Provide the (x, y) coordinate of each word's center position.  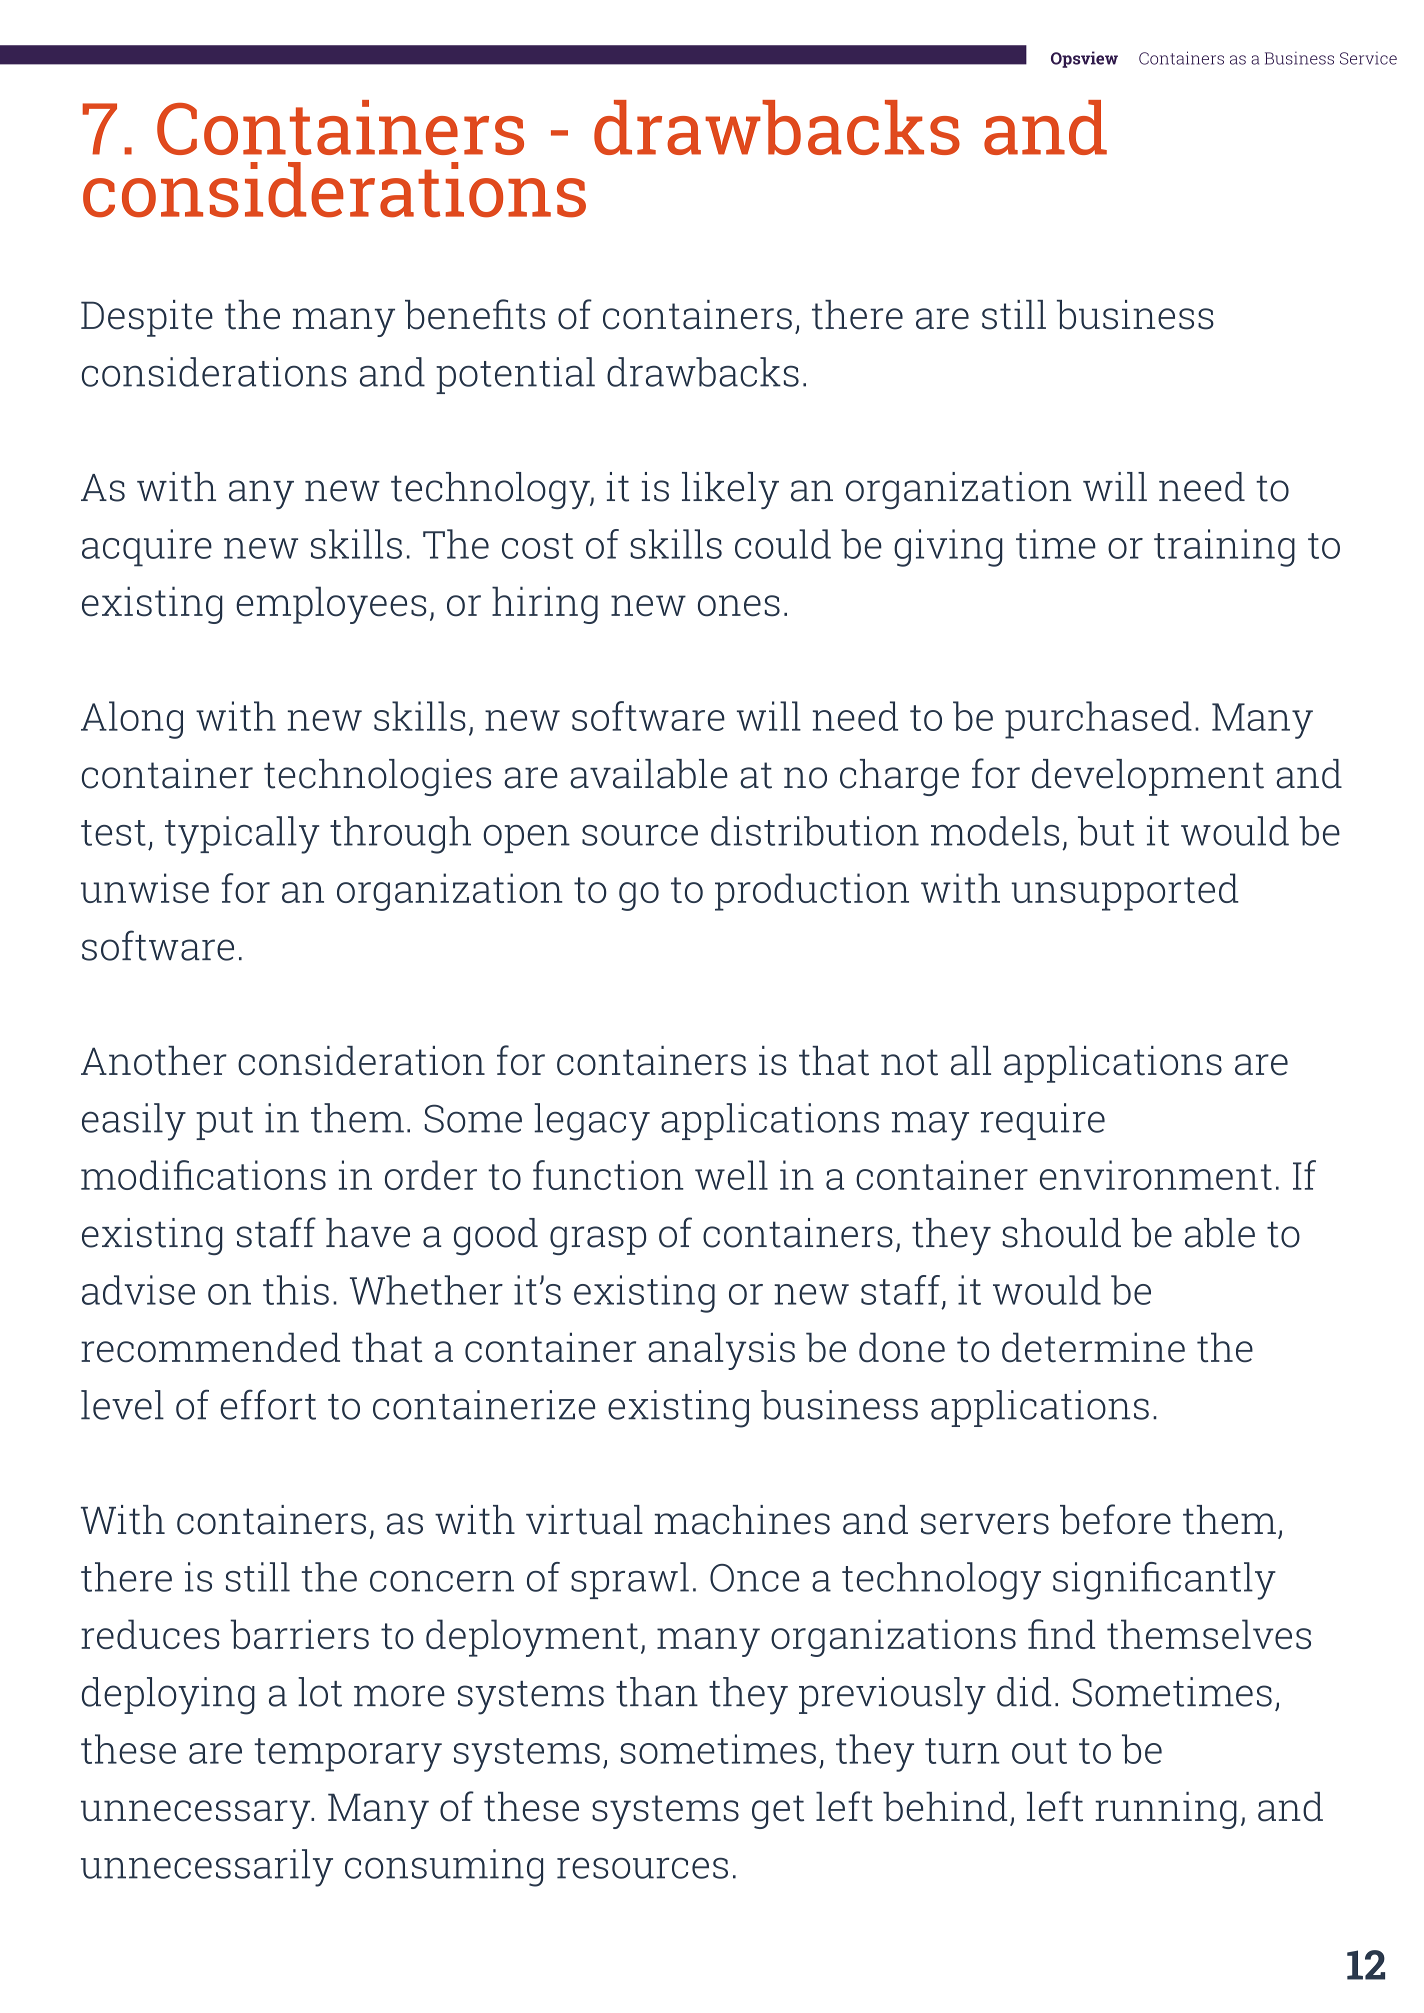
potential (515, 375)
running (1166, 1810)
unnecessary (197, 1814)
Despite (147, 318)
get (778, 1812)
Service (1368, 58)
